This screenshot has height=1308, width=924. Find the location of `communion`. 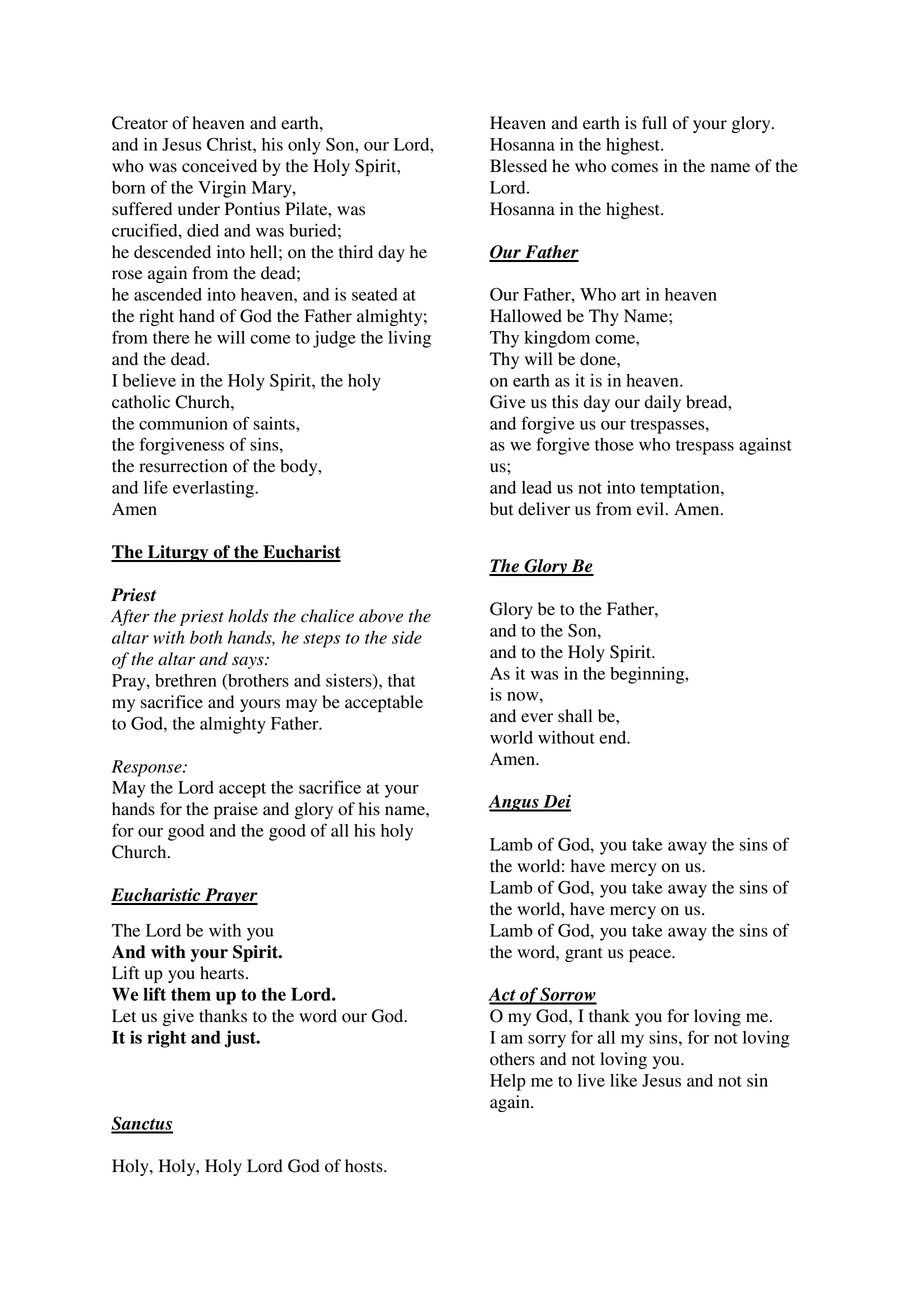

communion is located at coordinates (183, 423).
